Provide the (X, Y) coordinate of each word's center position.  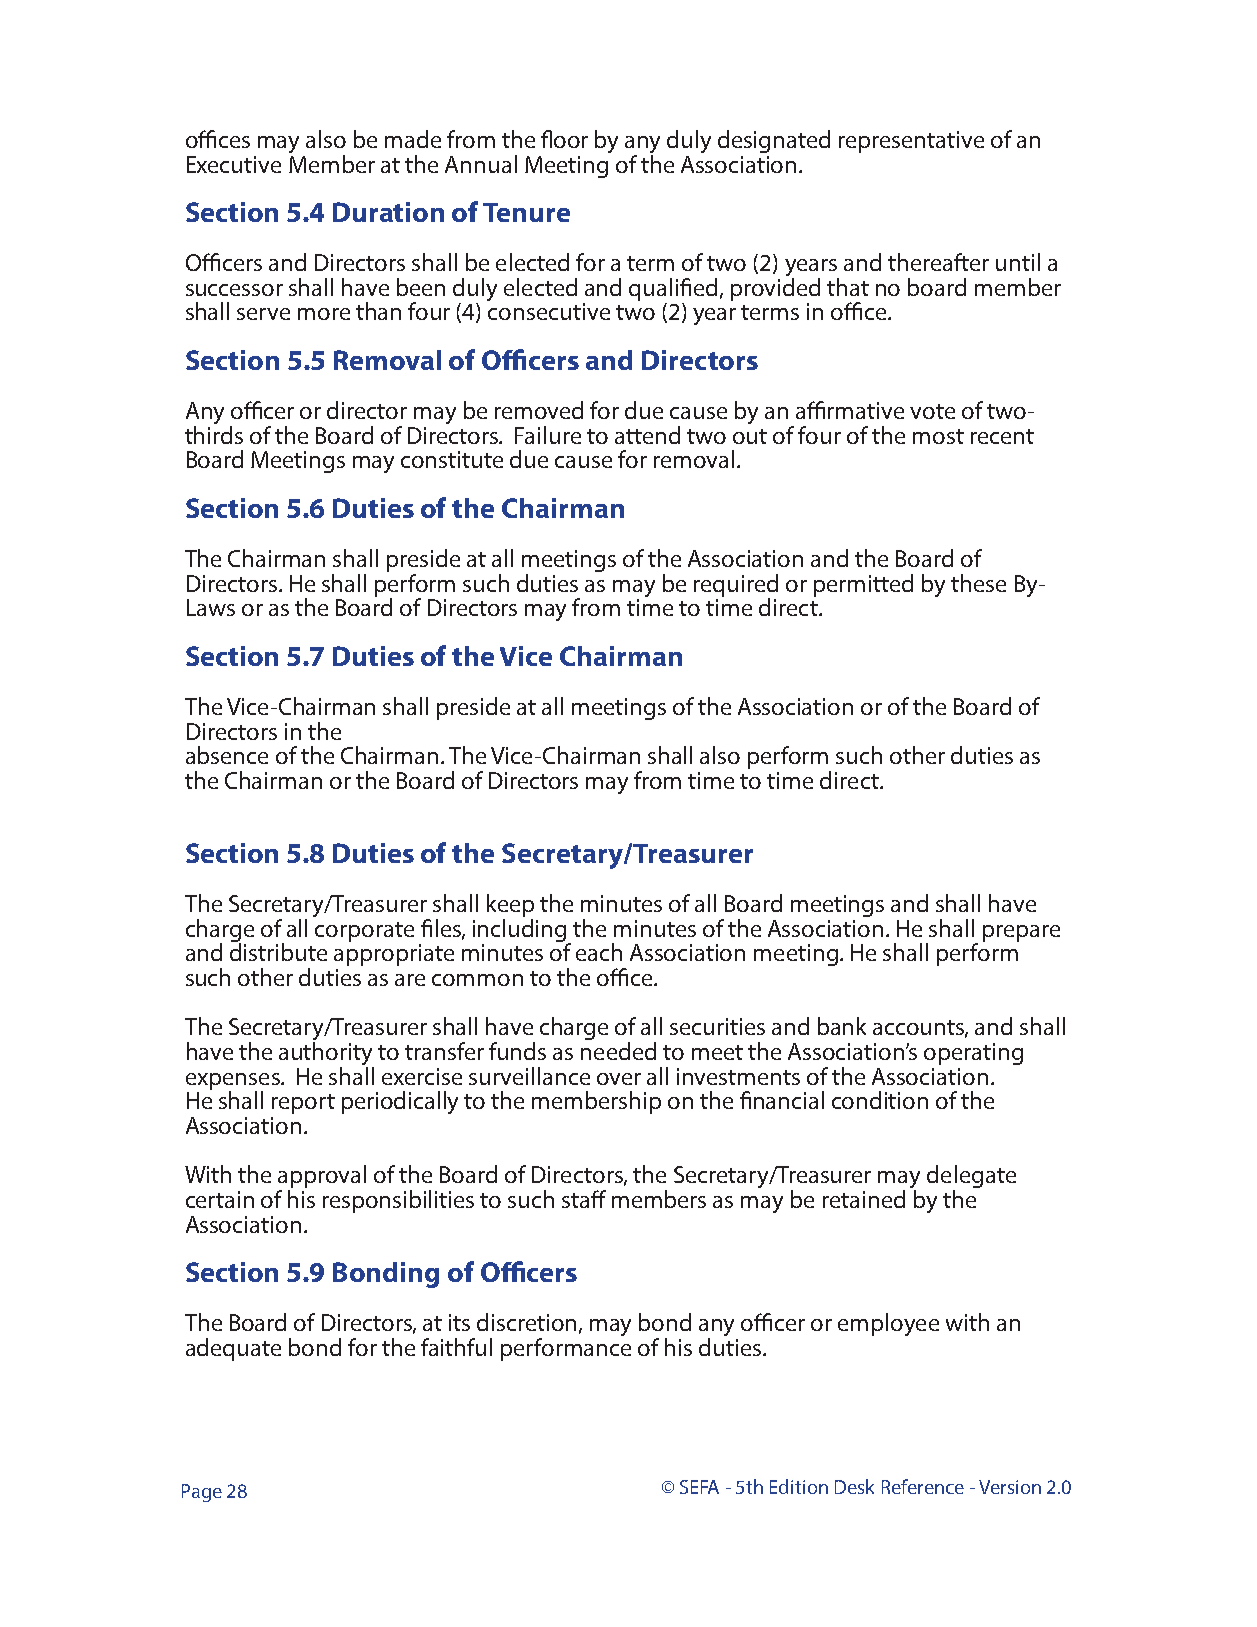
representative (911, 142)
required (736, 586)
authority (326, 1055)
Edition (799, 1486)
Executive (234, 164)
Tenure (526, 212)
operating (973, 1054)
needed (618, 1051)
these (978, 583)
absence (227, 755)
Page (202, 1493)
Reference (923, 1486)
